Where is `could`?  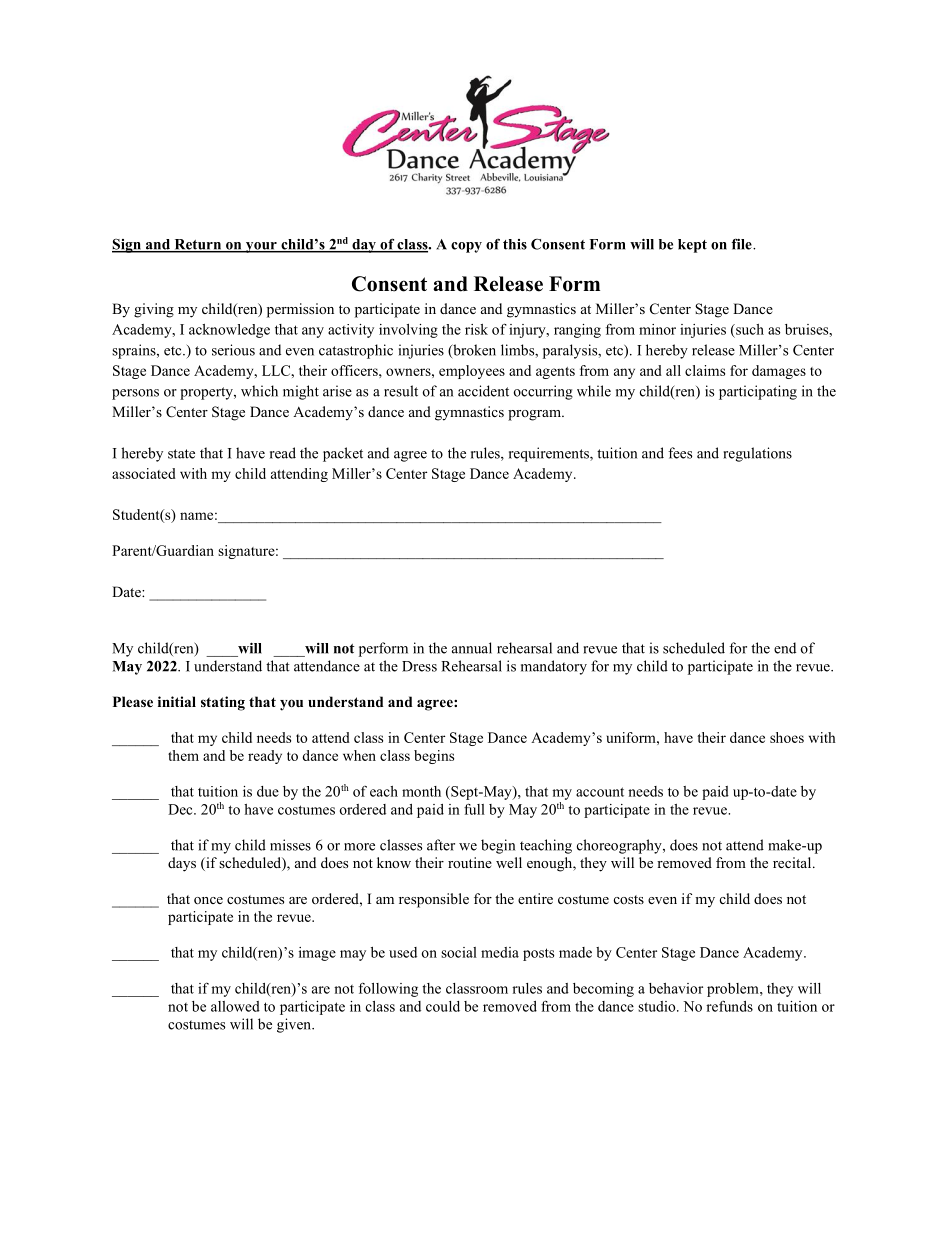 could is located at coordinates (443, 1006).
